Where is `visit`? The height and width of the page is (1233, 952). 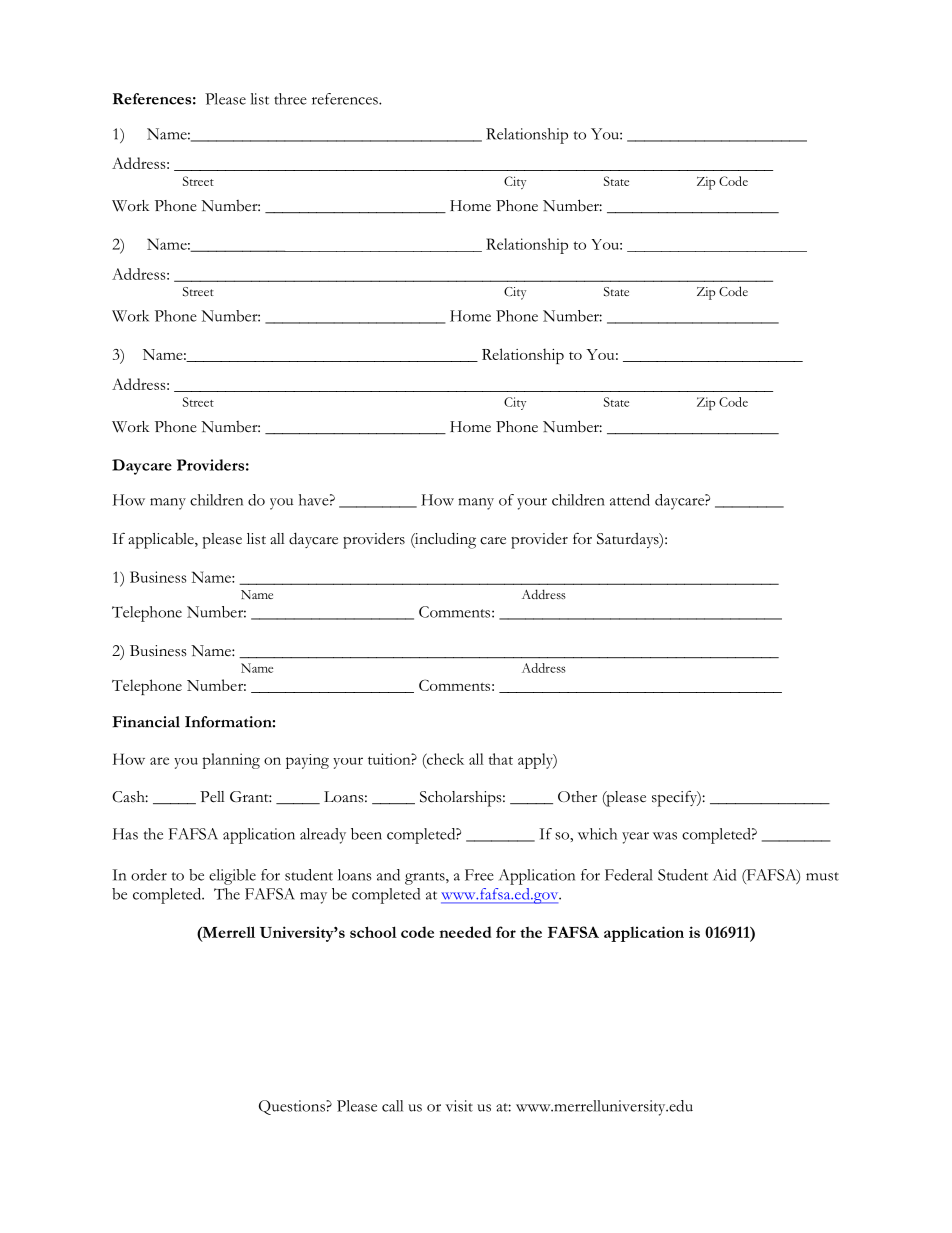 visit is located at coordinates (459, 1106).
